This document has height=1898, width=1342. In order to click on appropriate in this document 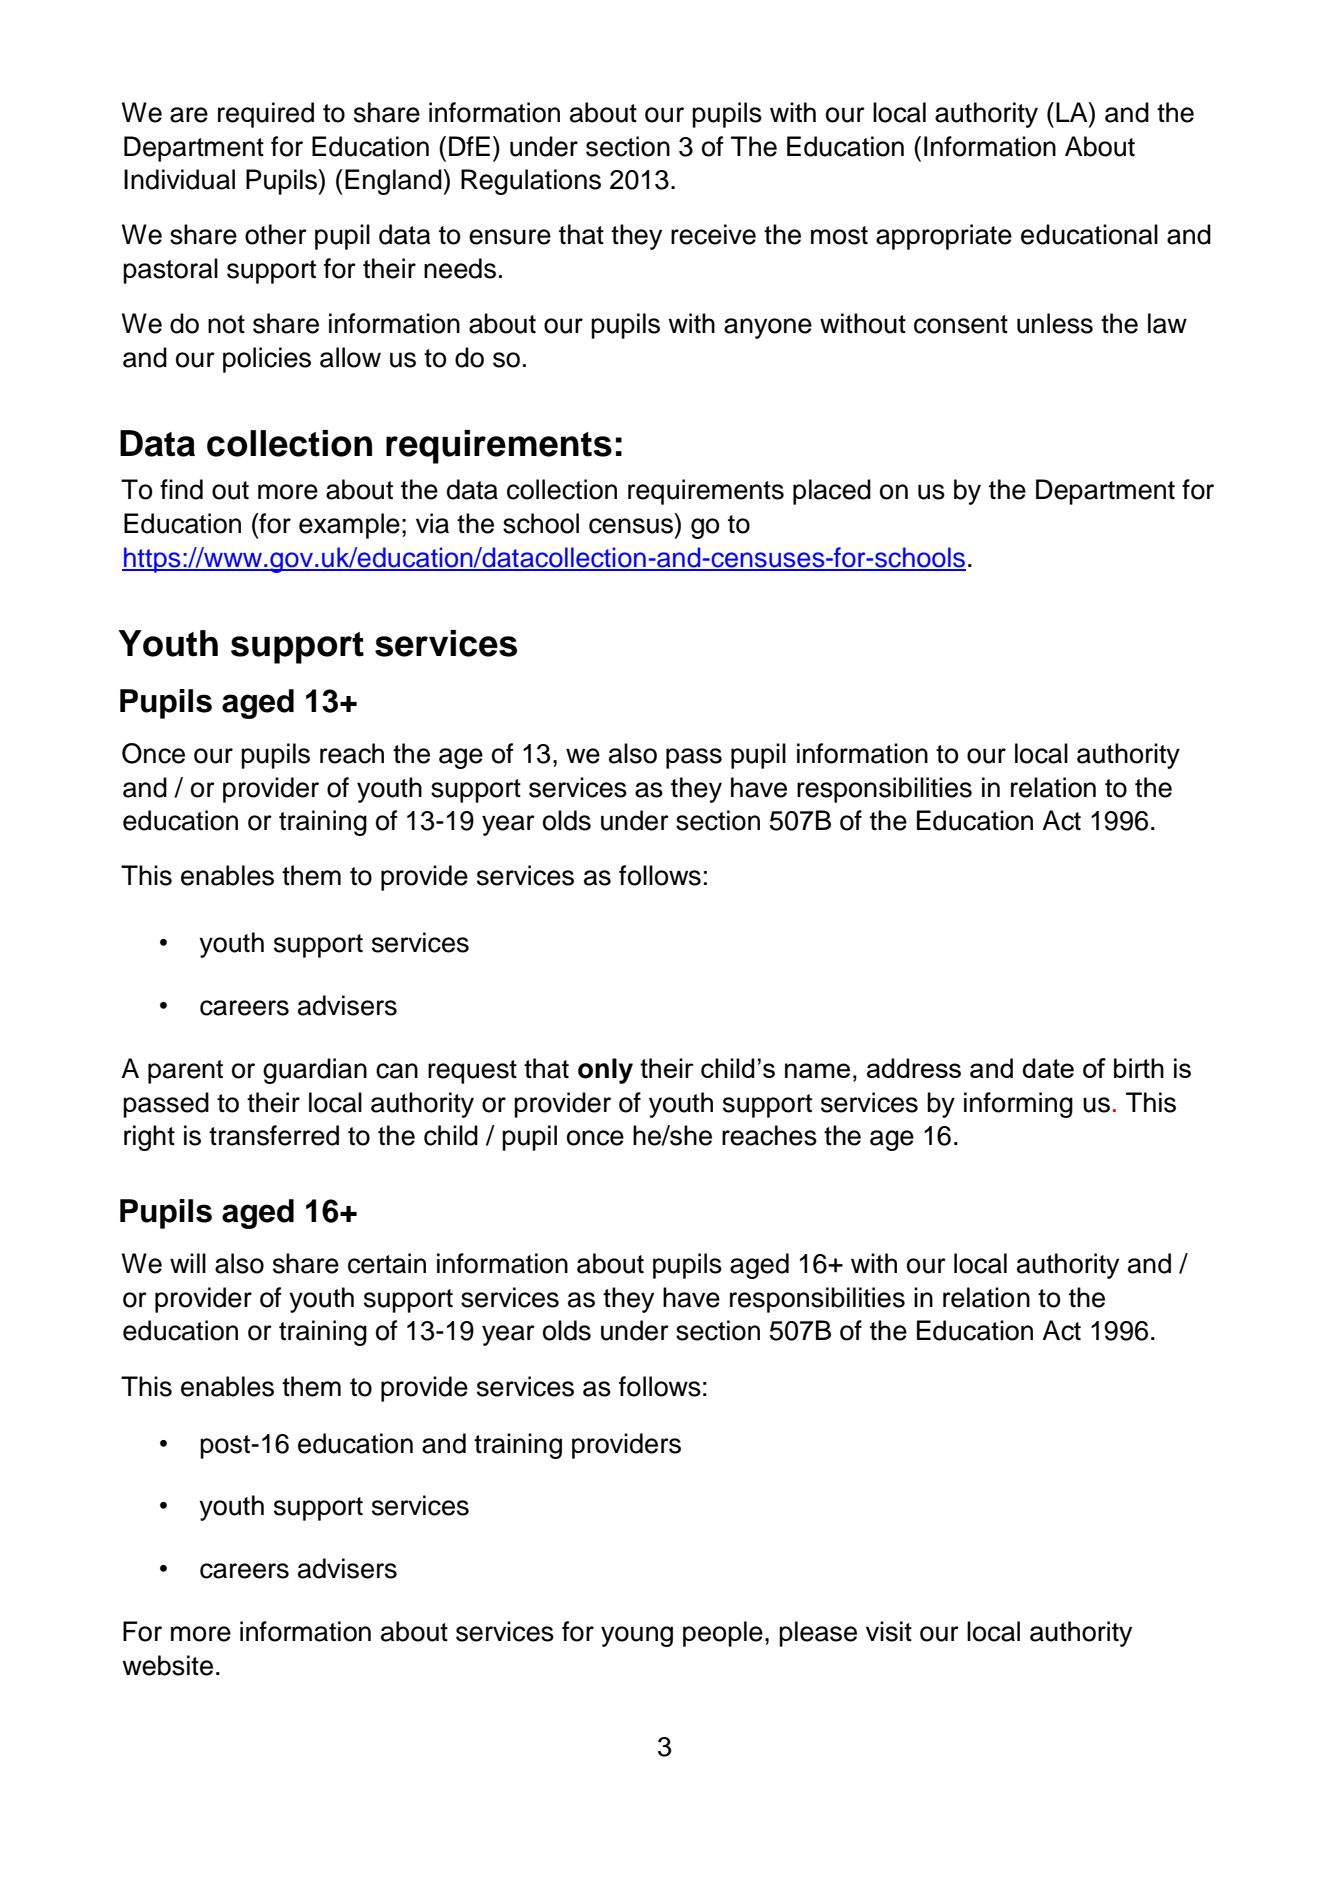, I will do `click(944, 237)`.
